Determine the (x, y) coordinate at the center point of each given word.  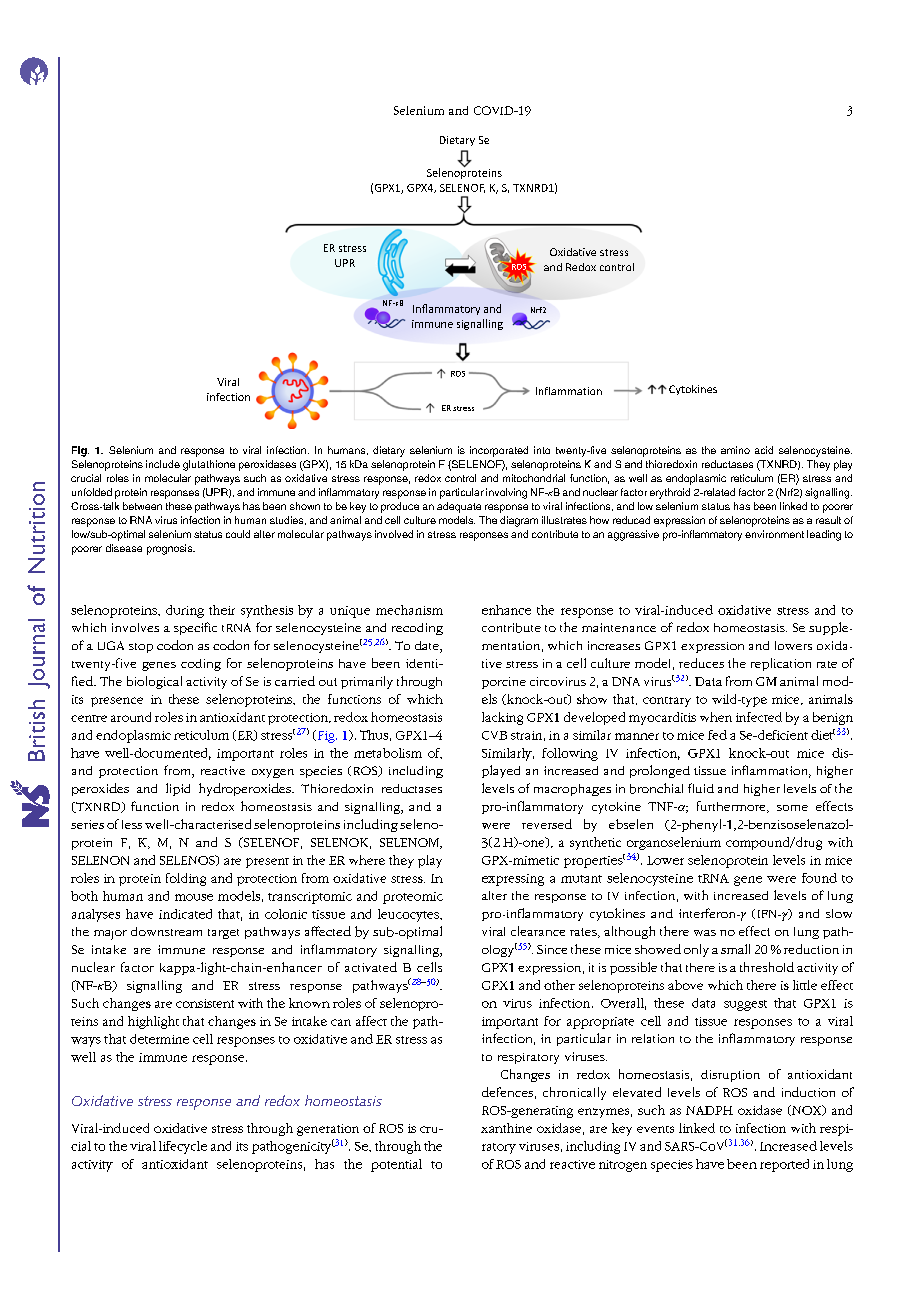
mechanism (409, 610)
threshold (767, 967)
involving (506, 493)
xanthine (506, 1128)
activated (371, 967)
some (792, 808)
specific (195, 628)
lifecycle (183, 1147)
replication (781, 664)
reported (784, 1165)
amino (735, 450)
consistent (205, 1003)
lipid (178, 789)
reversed (547, 824)
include (163, 464)
